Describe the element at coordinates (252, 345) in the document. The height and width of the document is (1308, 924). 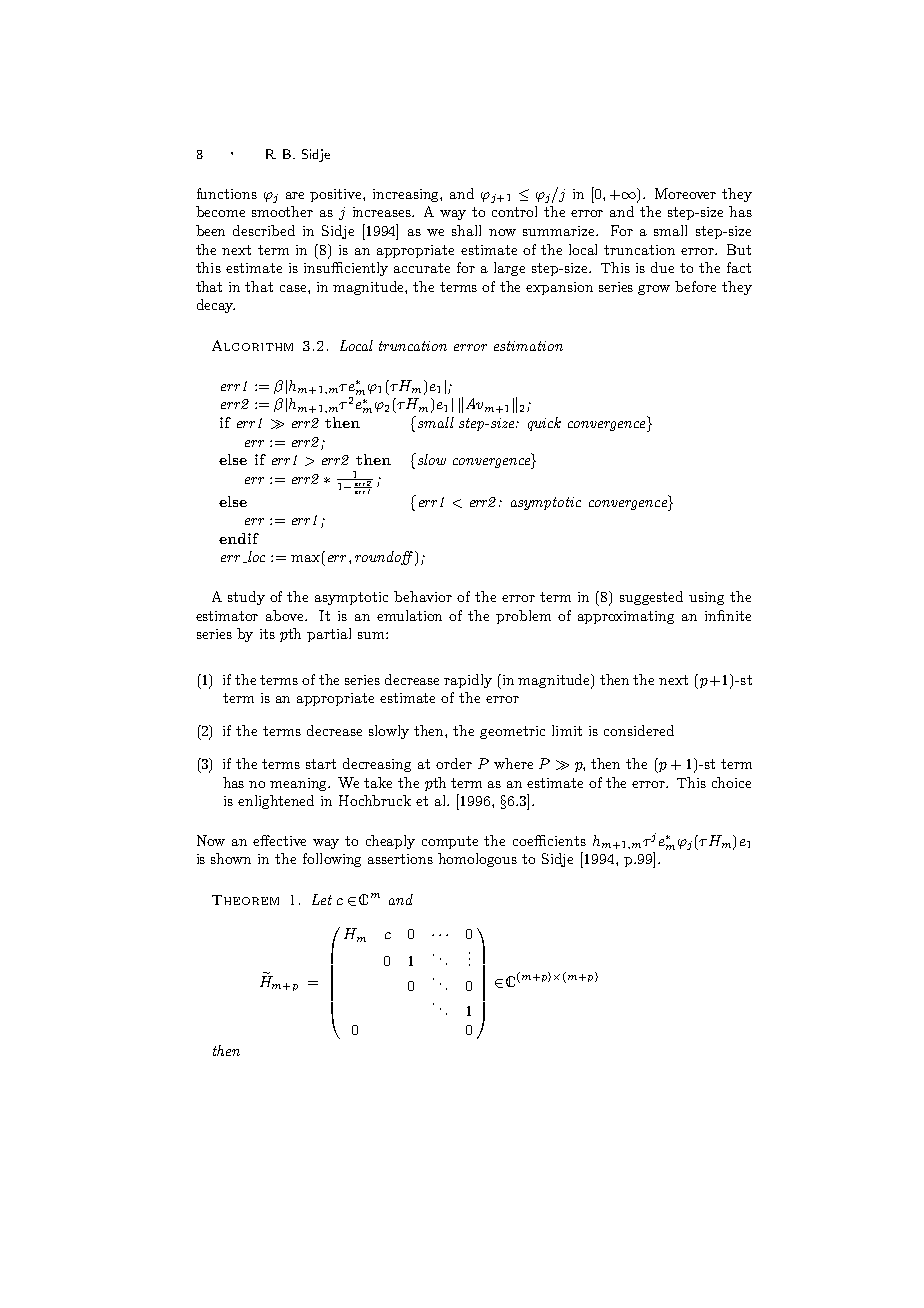
I see `Algorithm` at that location.
